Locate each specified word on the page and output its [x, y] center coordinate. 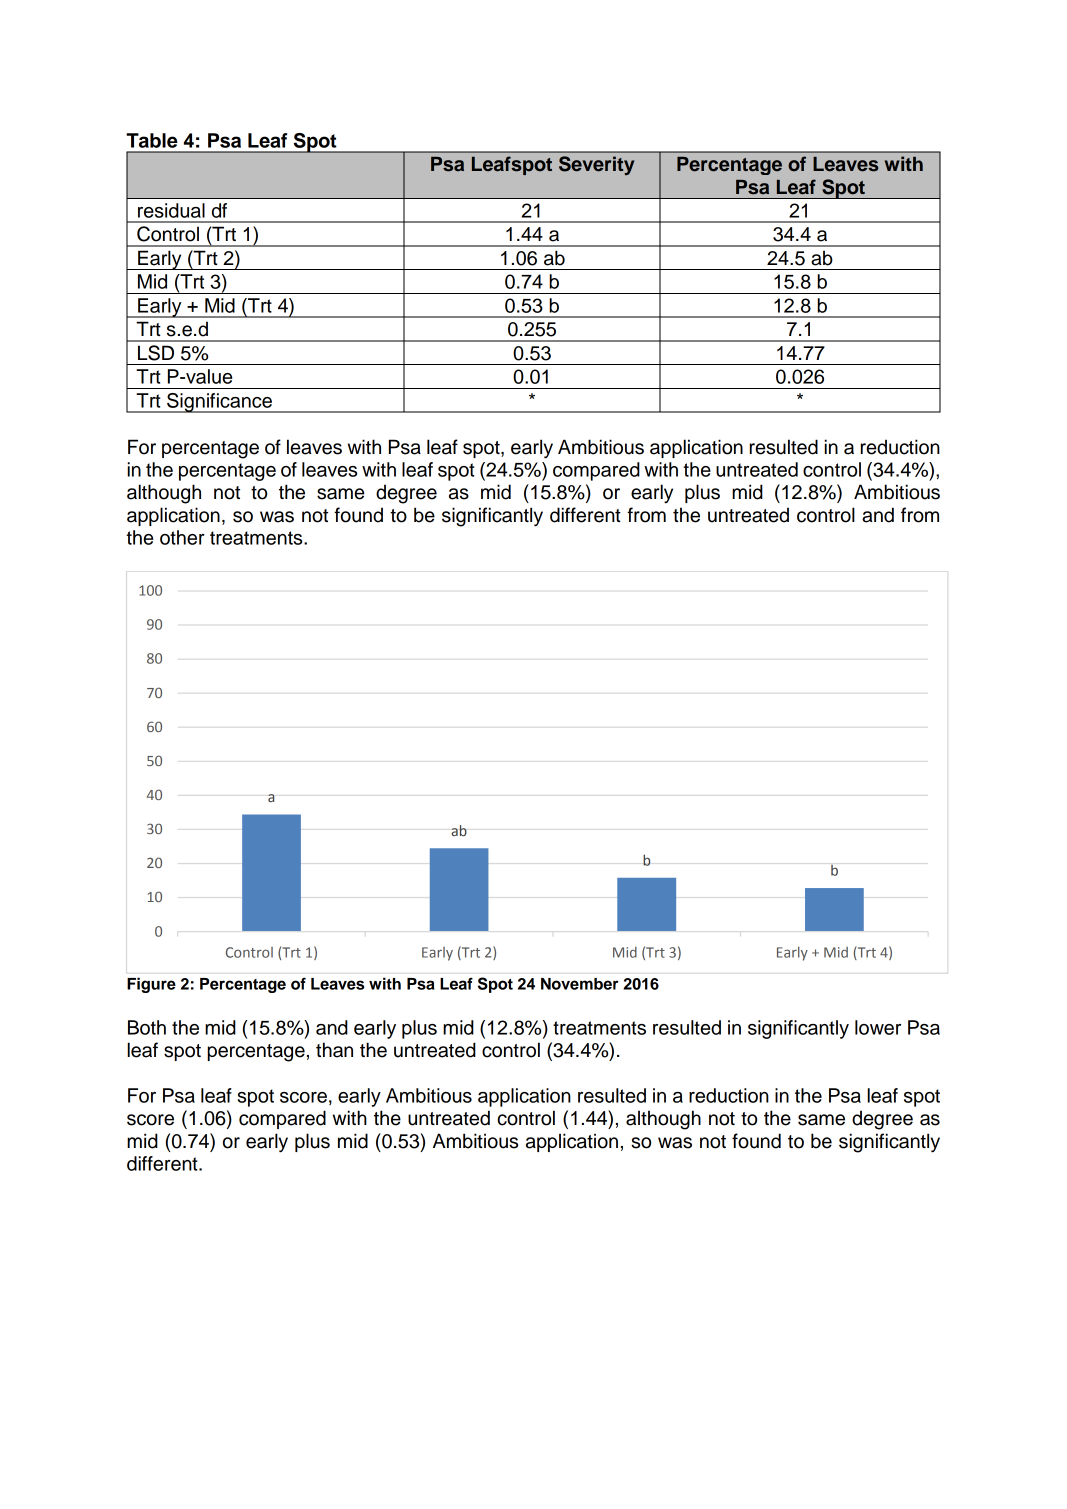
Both [147, 1027]
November [580, 984]
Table [152, 140]
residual [171, 210]
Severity [596, 165]
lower [878, 1027]
